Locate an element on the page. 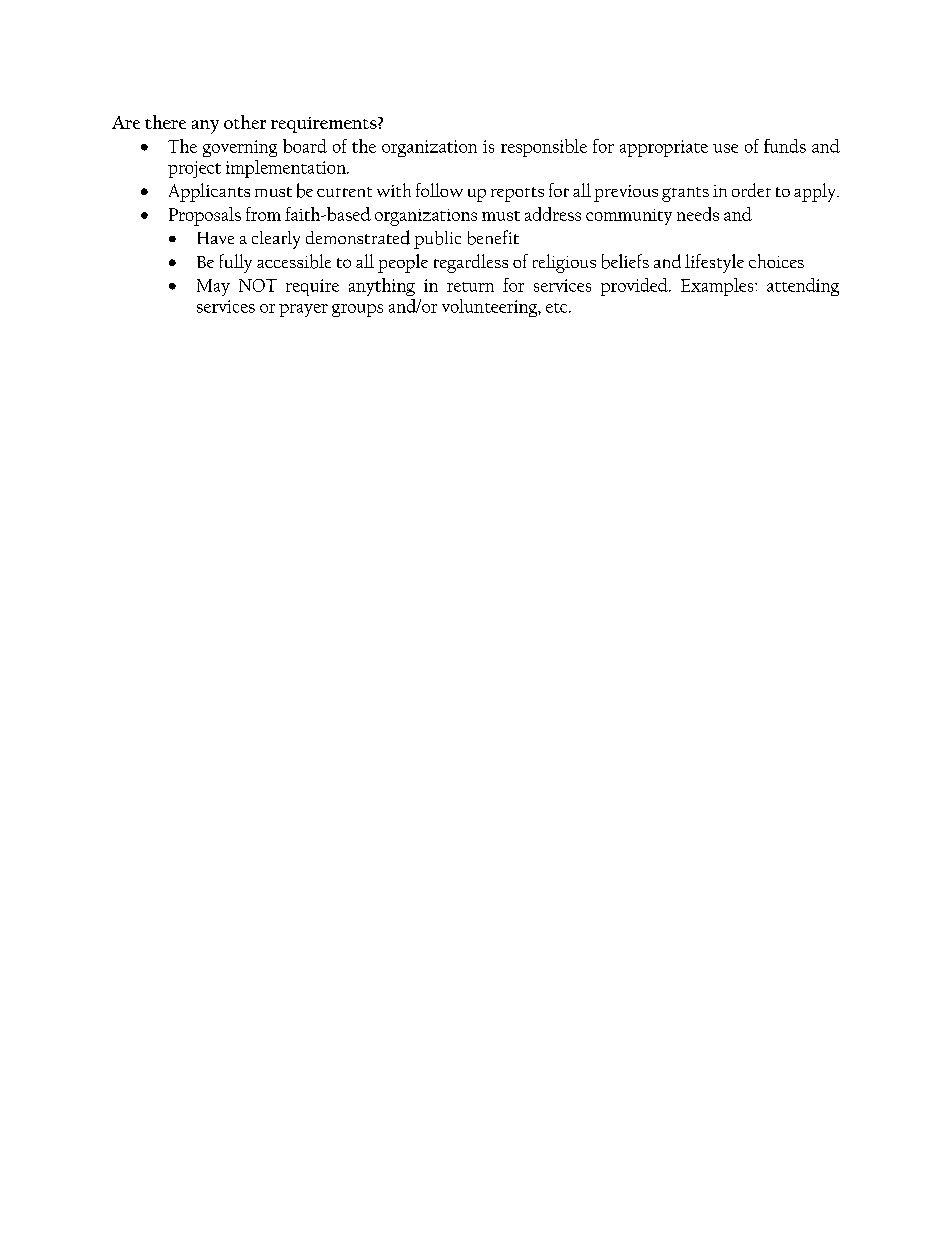 The image size is (952, 1233). follow is located at coordinates (439, 190).
